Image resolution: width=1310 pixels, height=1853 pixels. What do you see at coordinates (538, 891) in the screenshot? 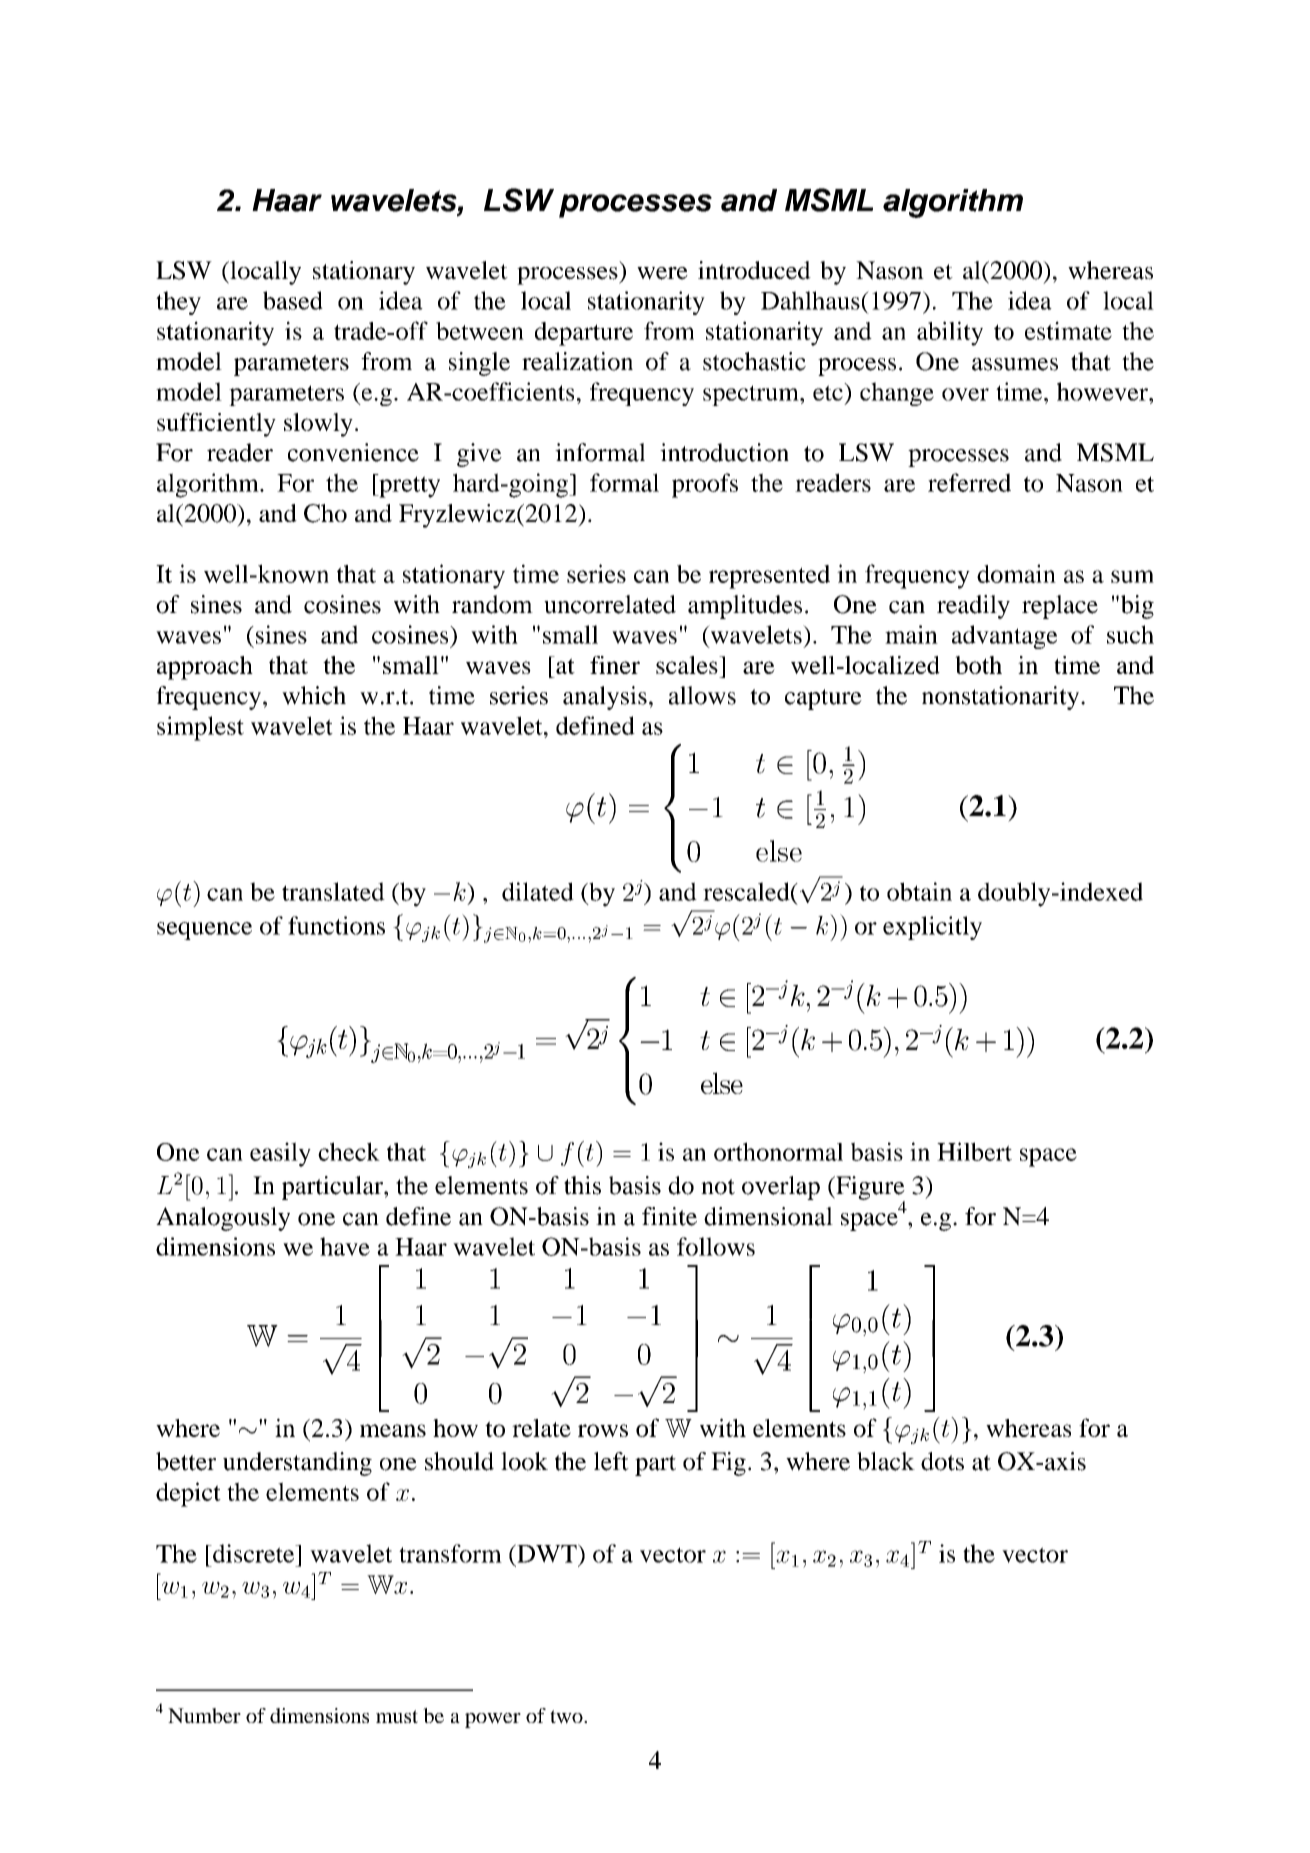
I see `dilated` at bounding box center [538, 891].
